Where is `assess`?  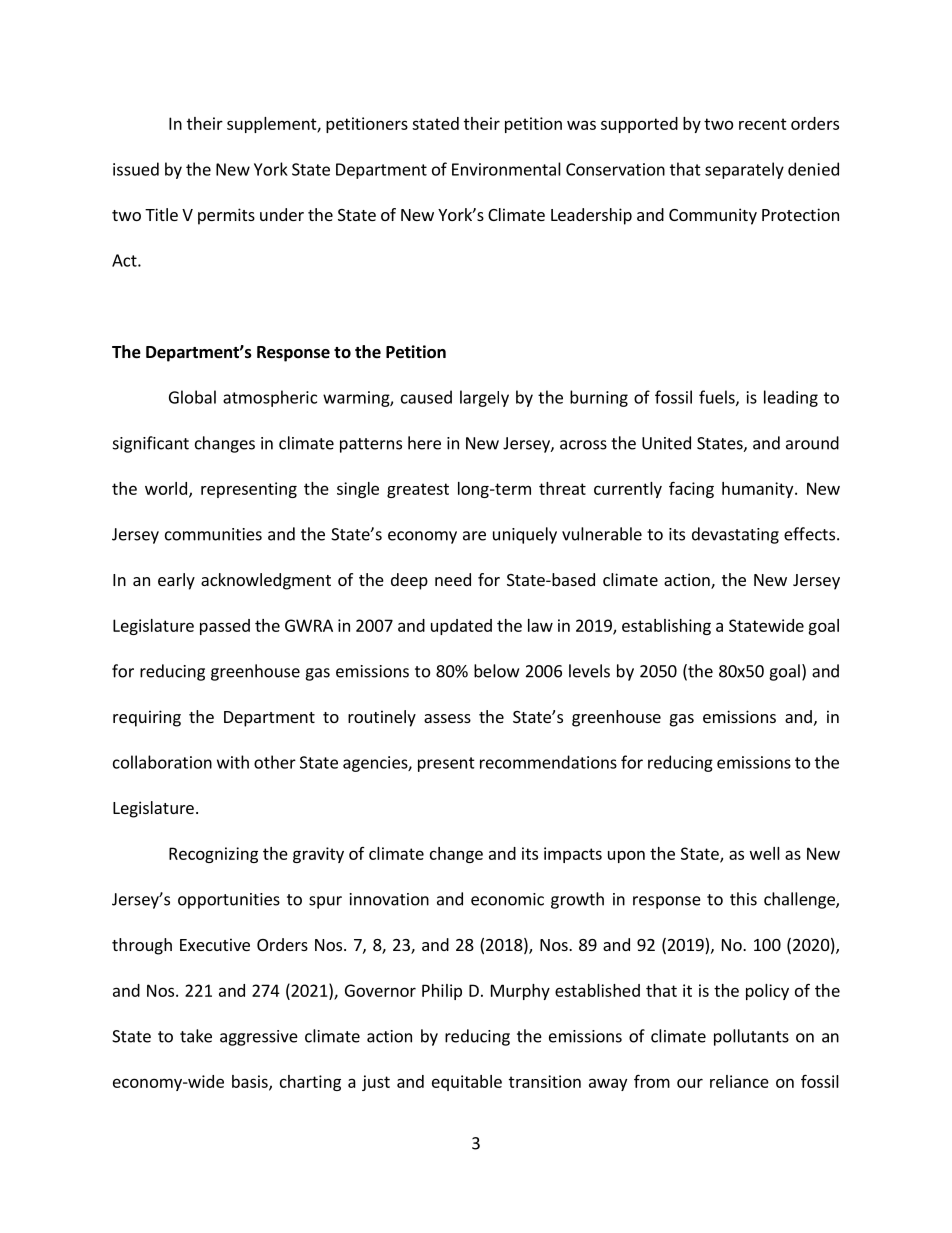
assess is located at coordinates (447, 718).
